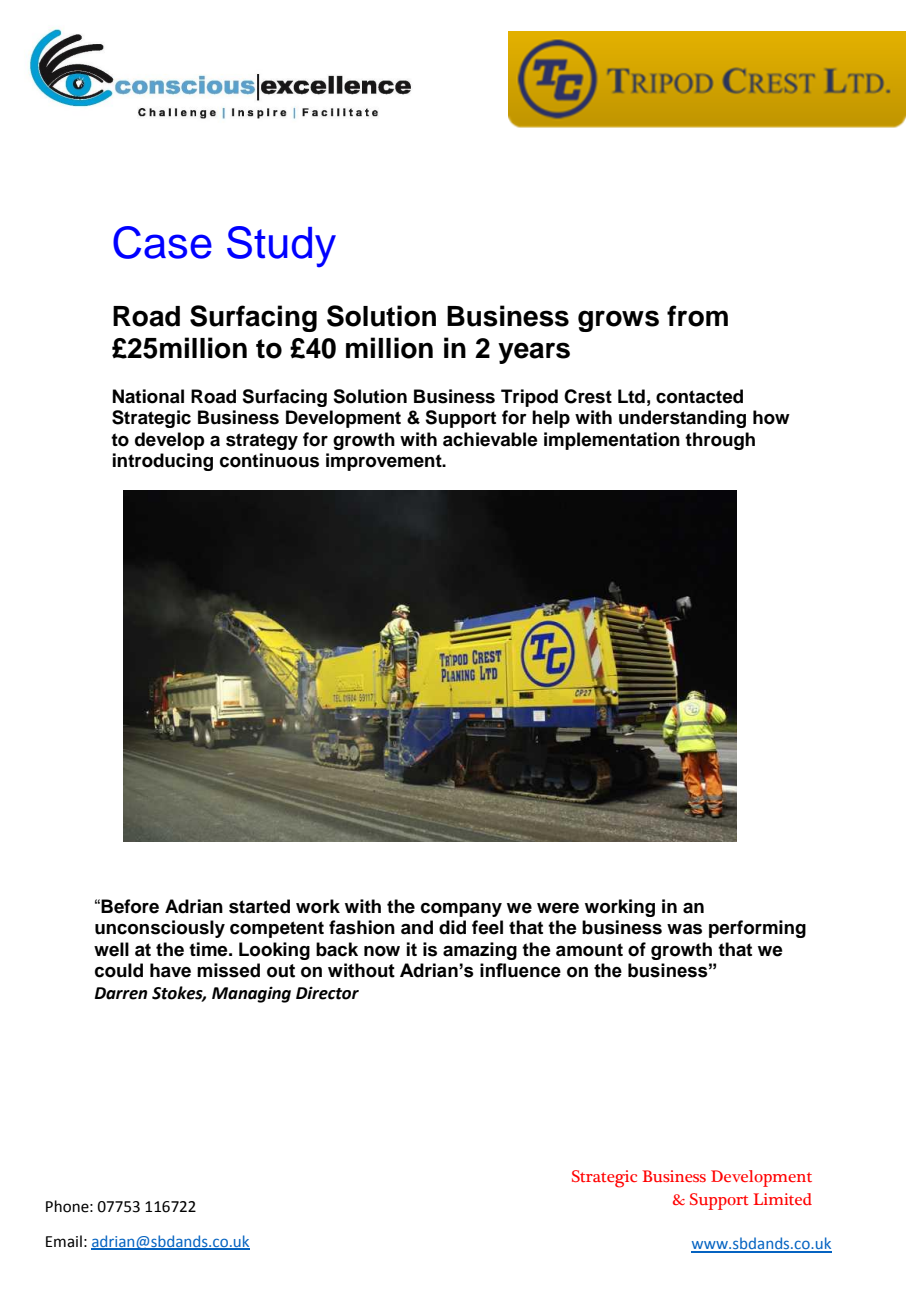 The width and height of the page is (924, 1308). Describe the element at coordinates (269, 460) in the page. I see `continuous` at that location.
